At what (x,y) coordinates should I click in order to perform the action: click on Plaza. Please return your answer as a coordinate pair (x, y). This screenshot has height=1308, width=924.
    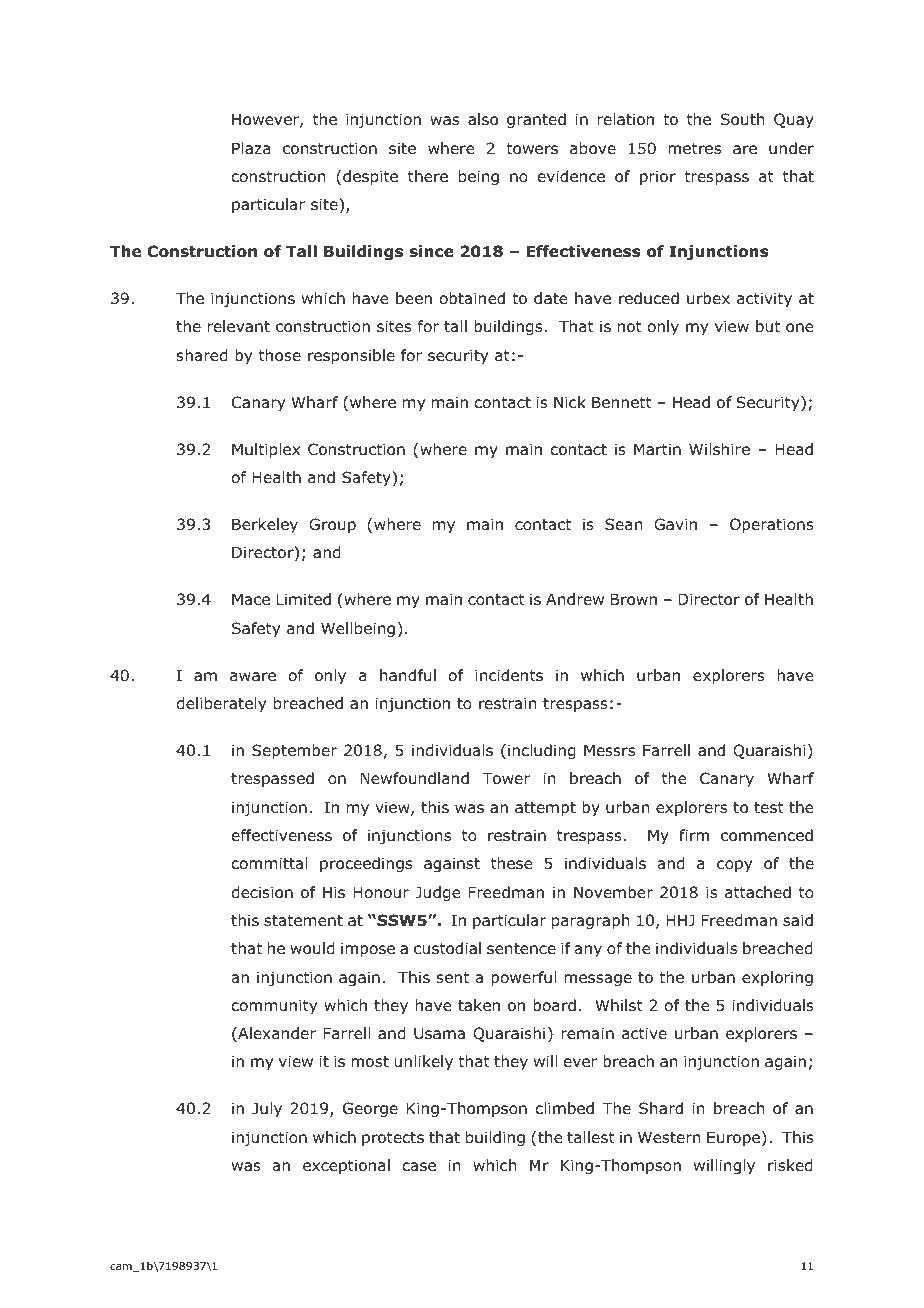
    Looking at the image, I should click on (251, 148).
